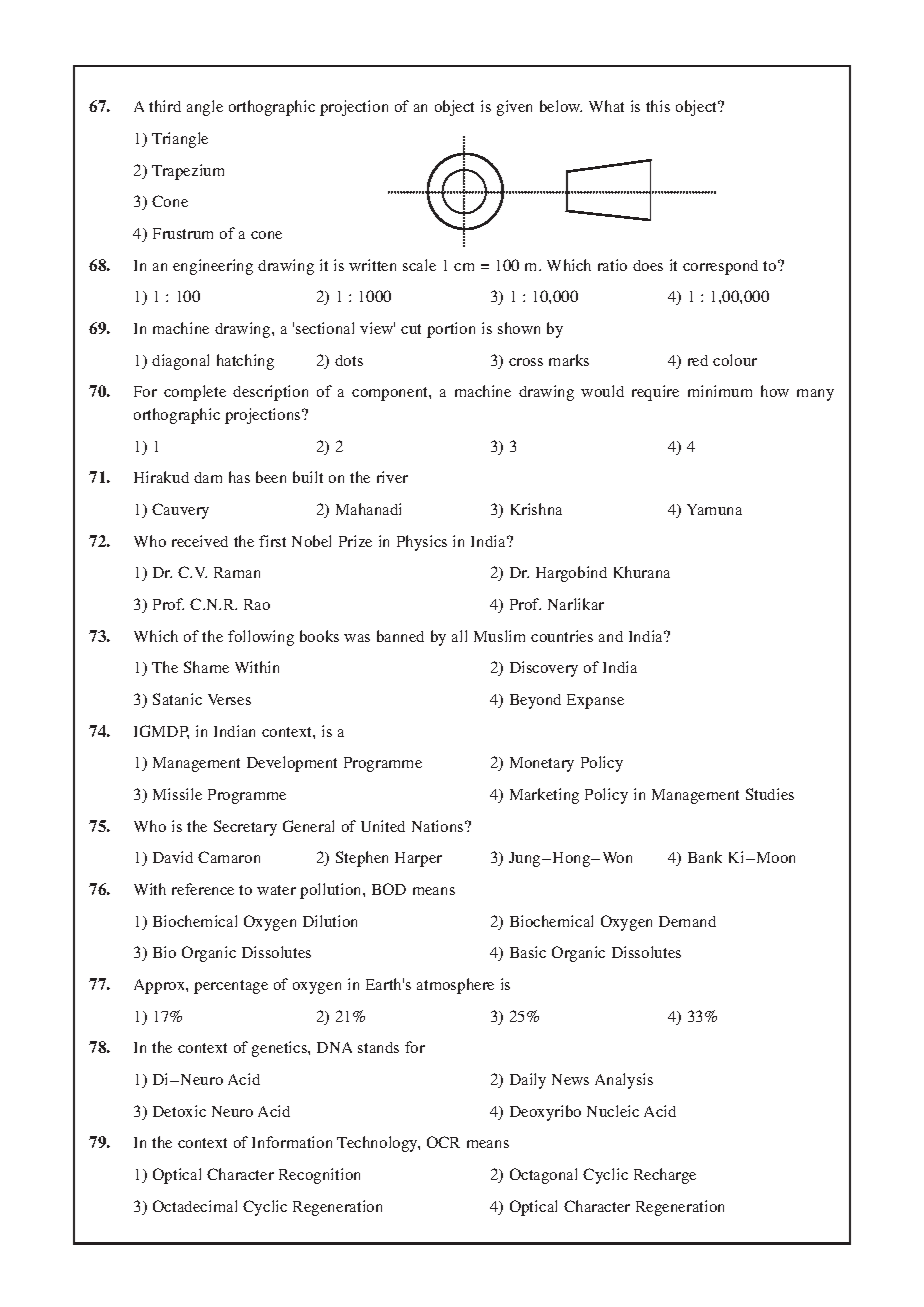  I want to click on Trapezium, so click(188, 172).
